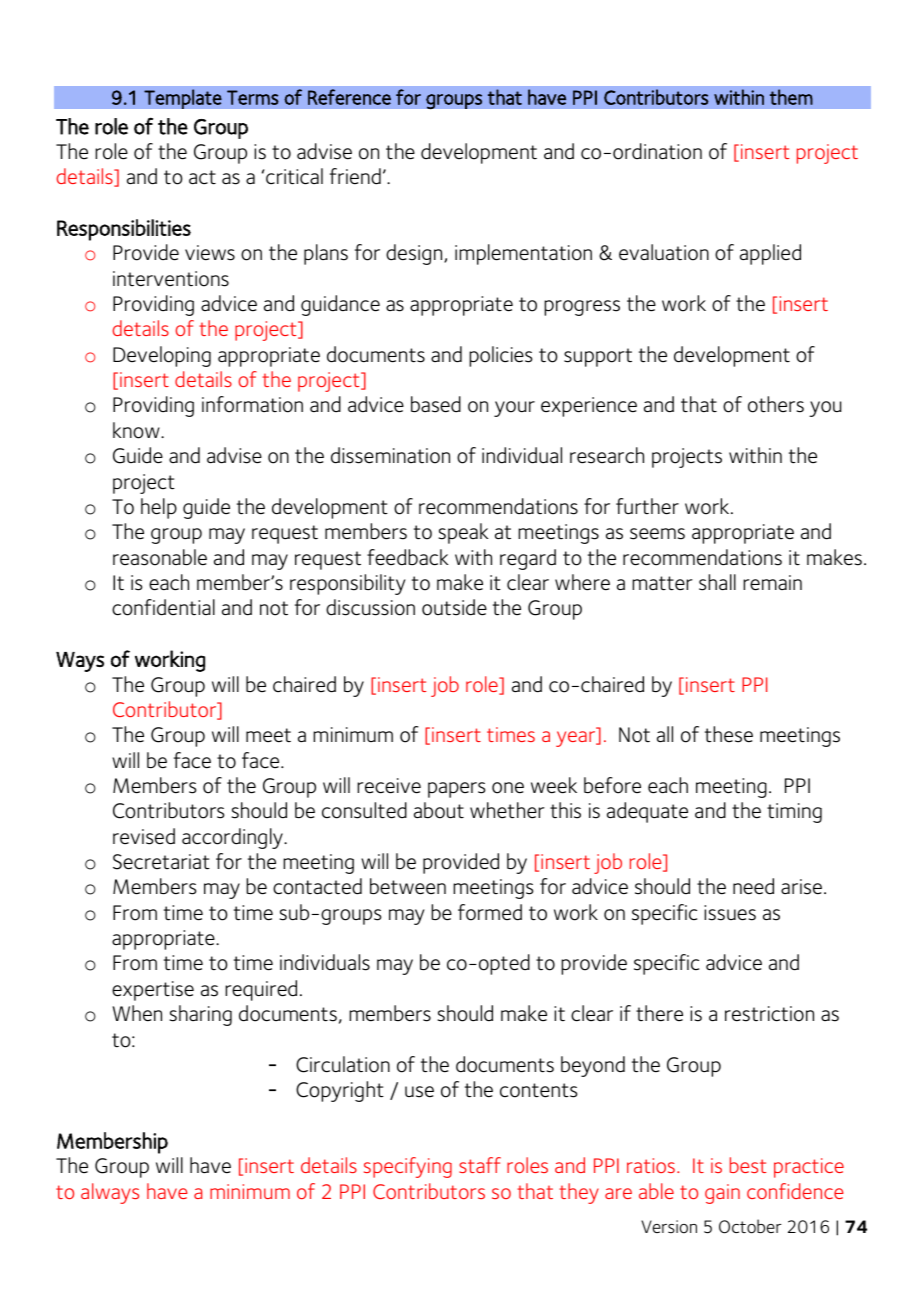 This screenshot has width=924, height=1308. What do you see at coordinates (454, 607) in the screenshot?
I see `outside` at bounding box center [454, 607].
